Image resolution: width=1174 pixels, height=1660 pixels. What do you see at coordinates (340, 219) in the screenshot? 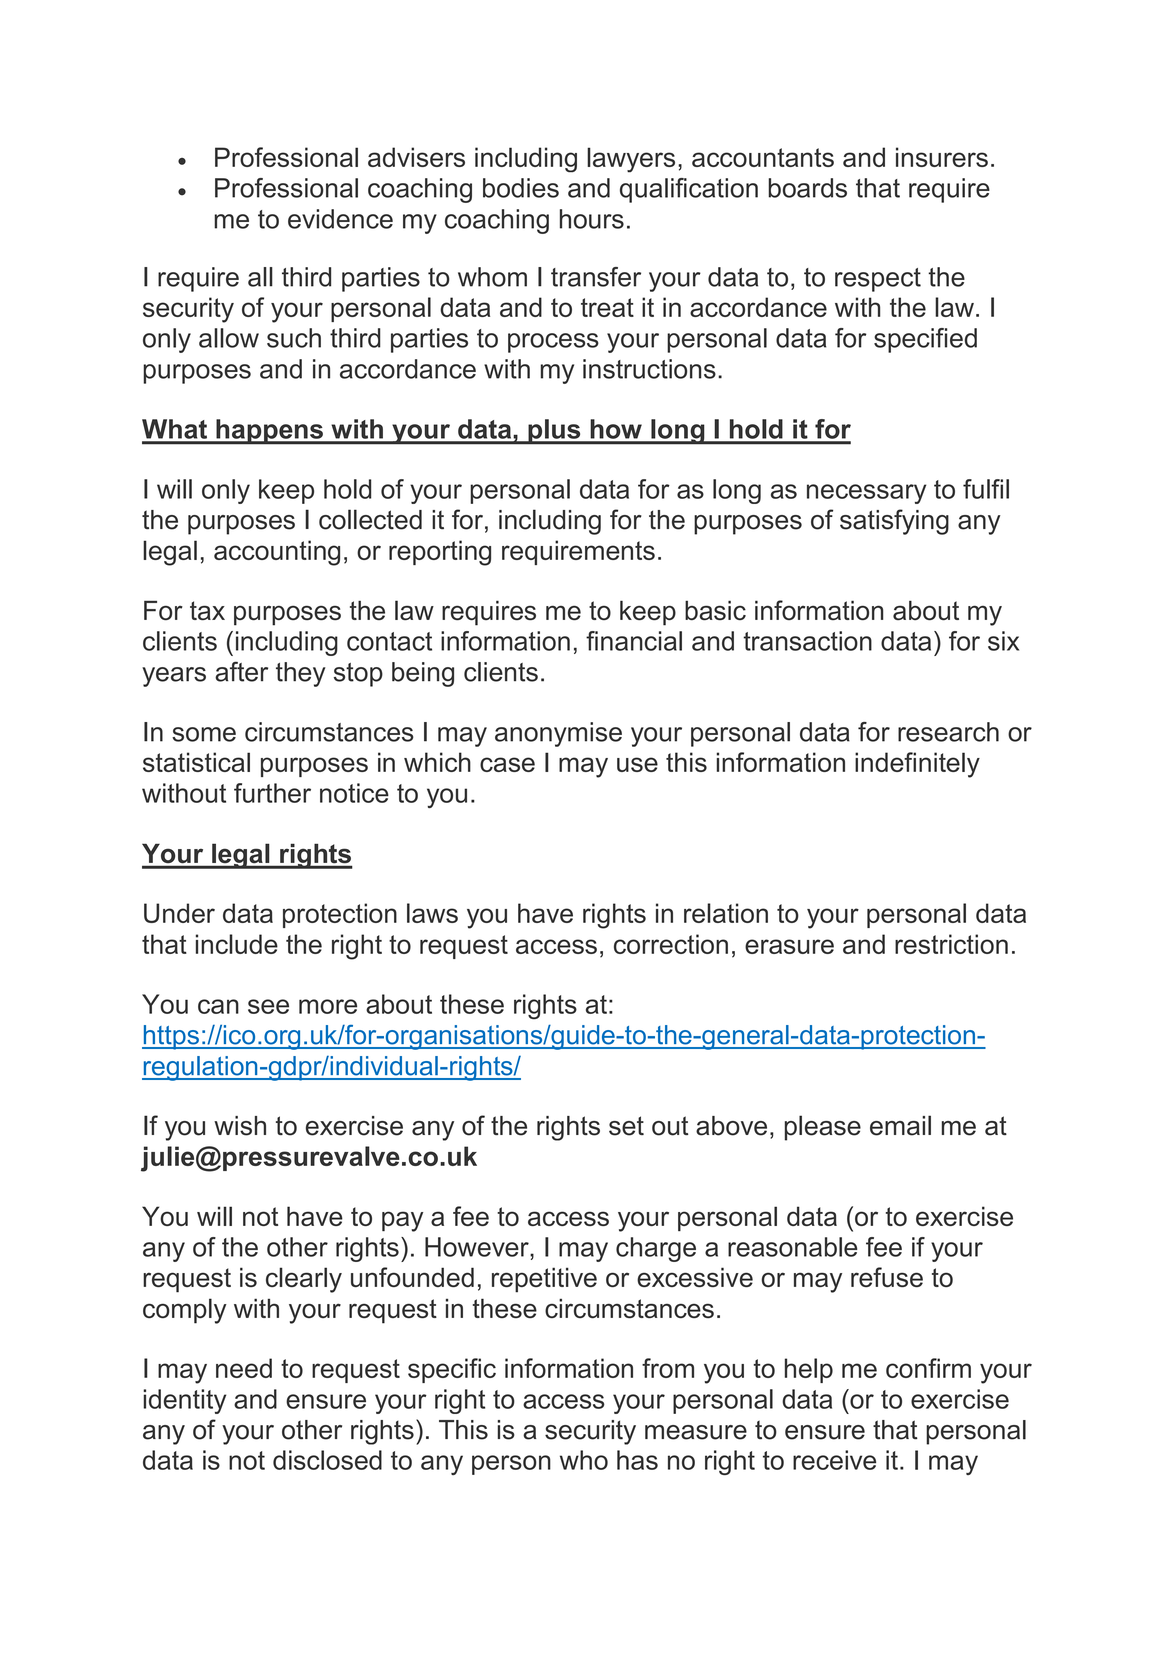
I see `evidence` at bounding box center [340, 219].
